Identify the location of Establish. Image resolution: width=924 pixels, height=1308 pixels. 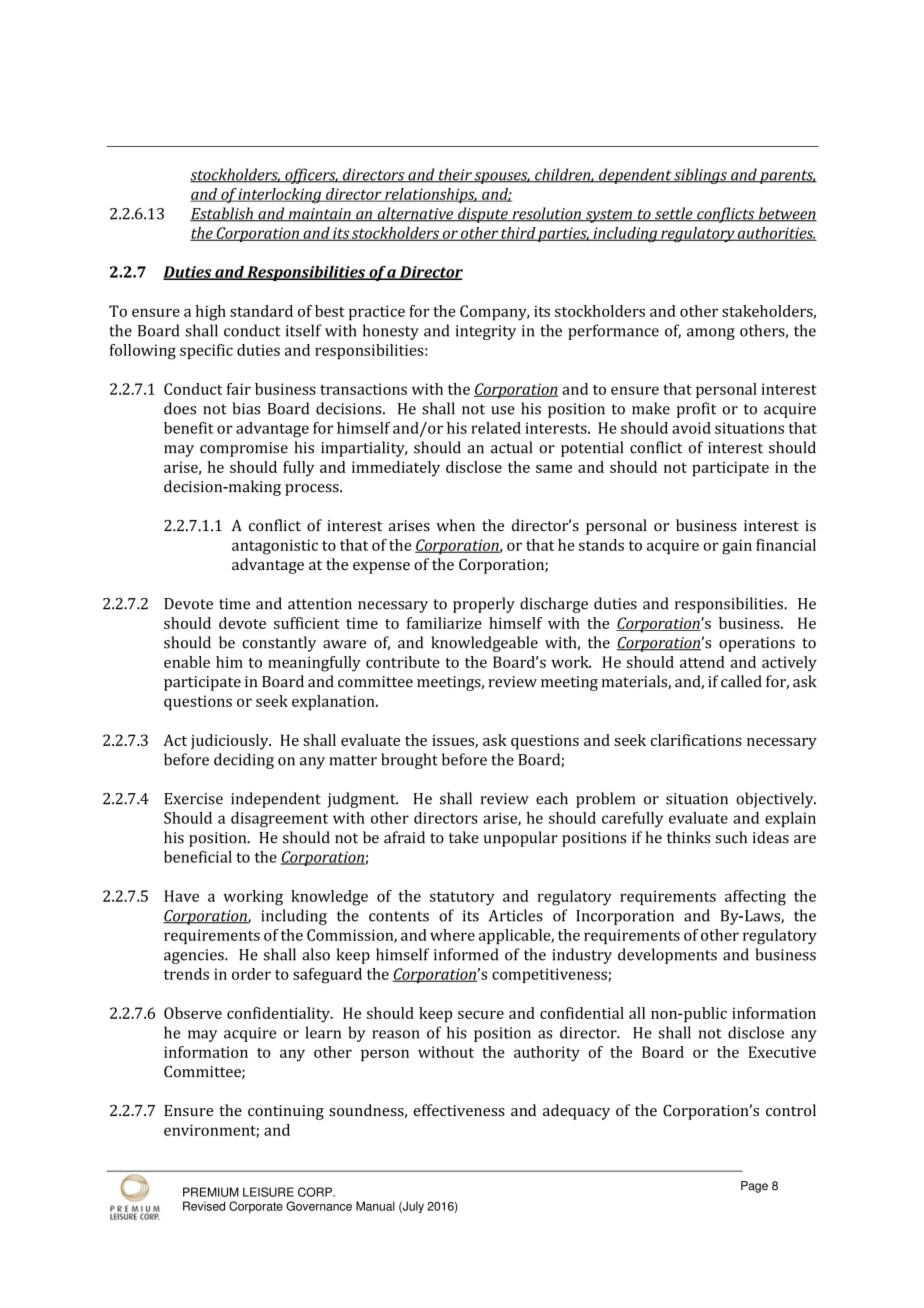
(222, 214).
